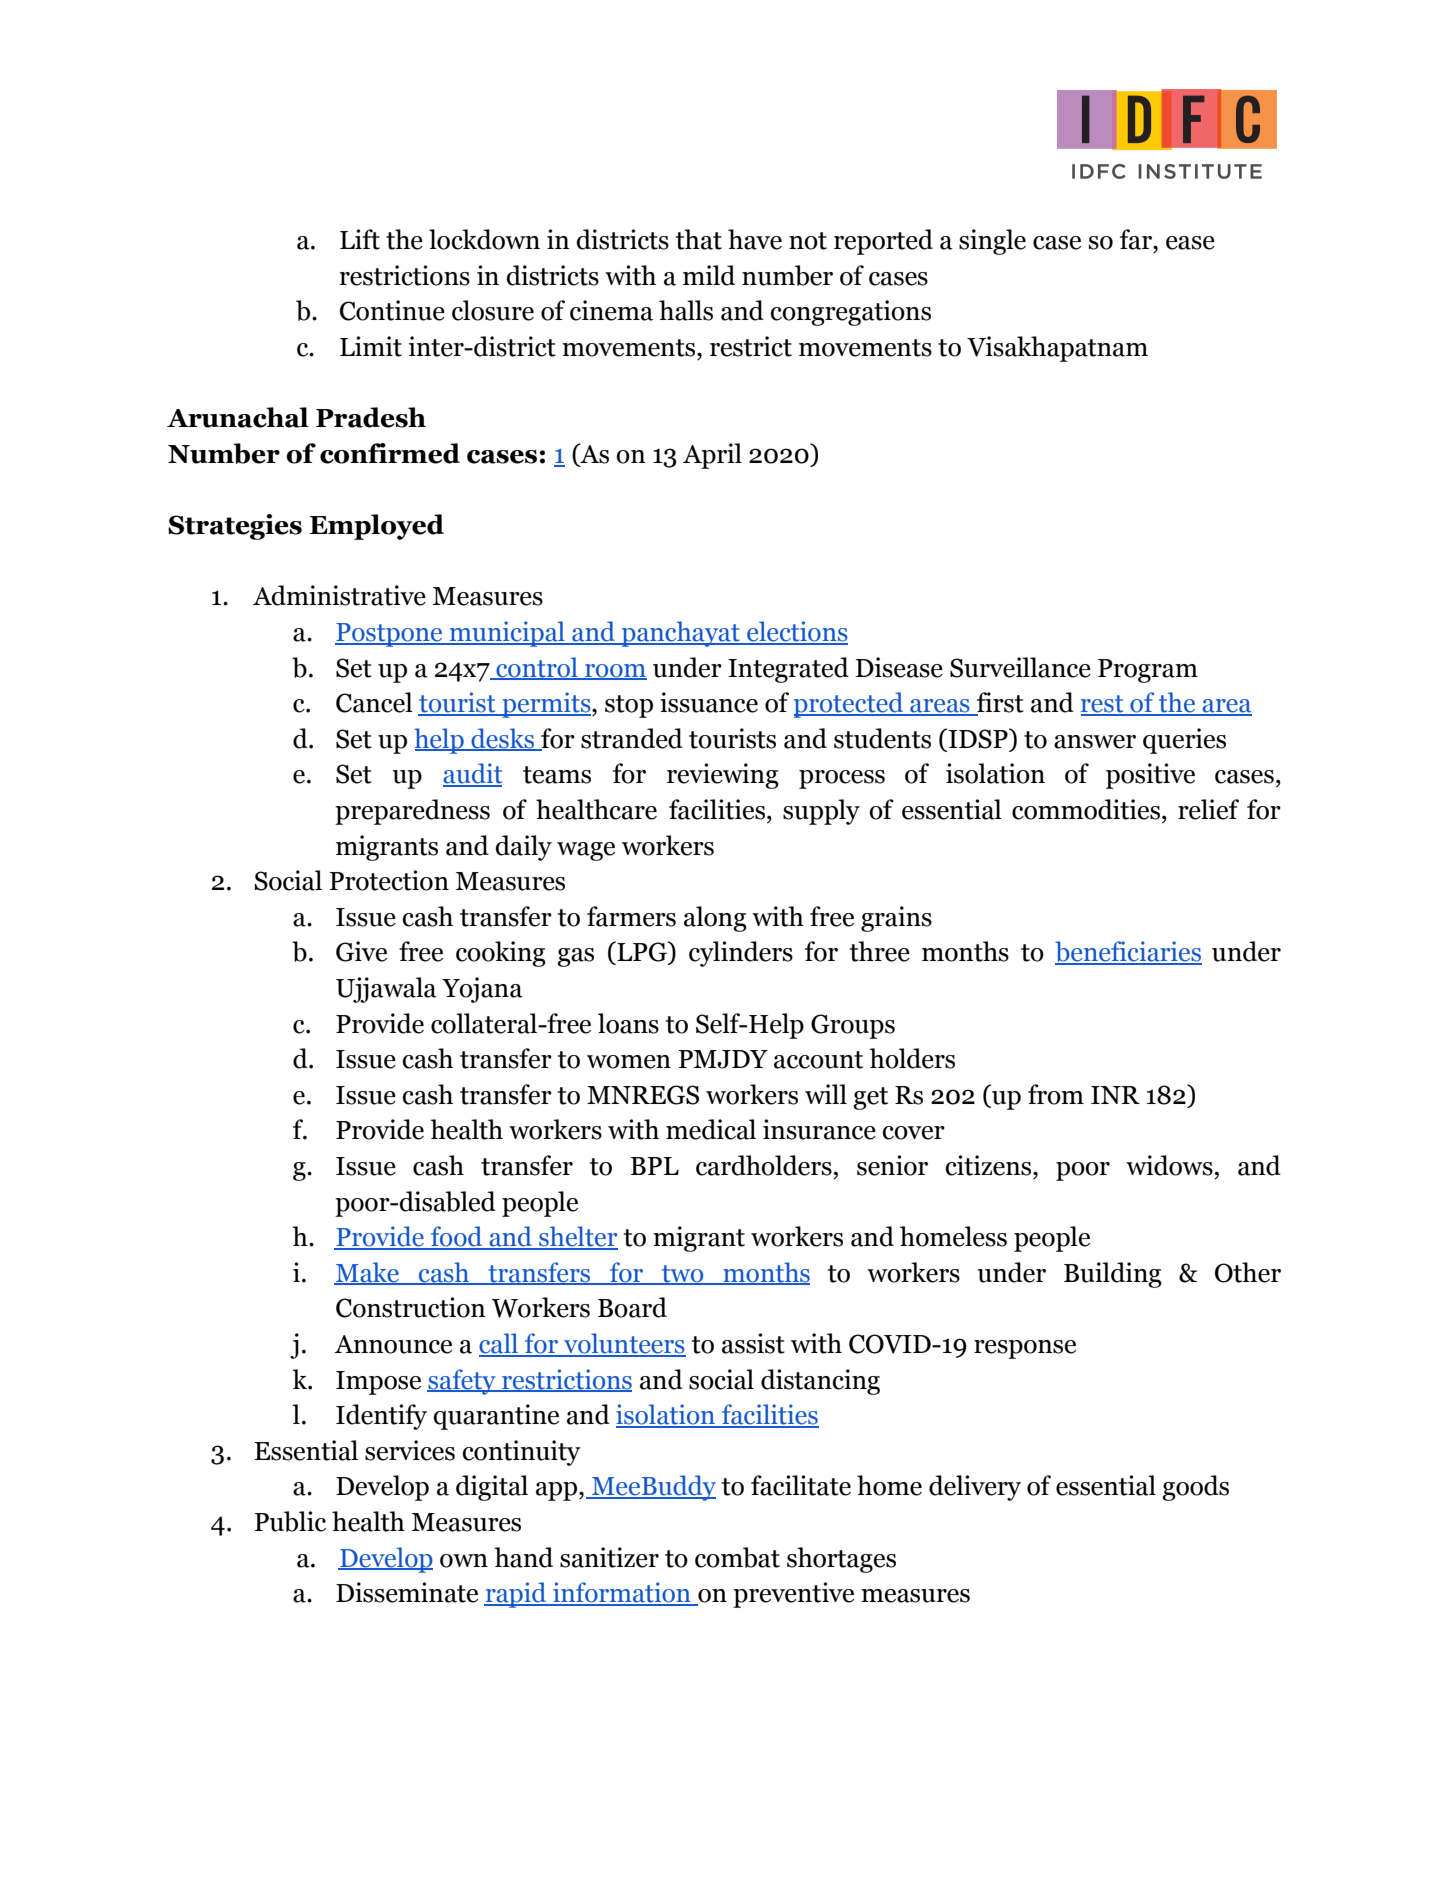 The image size is (1453, 1880). I want to click on issuance, so click(709, 702).
